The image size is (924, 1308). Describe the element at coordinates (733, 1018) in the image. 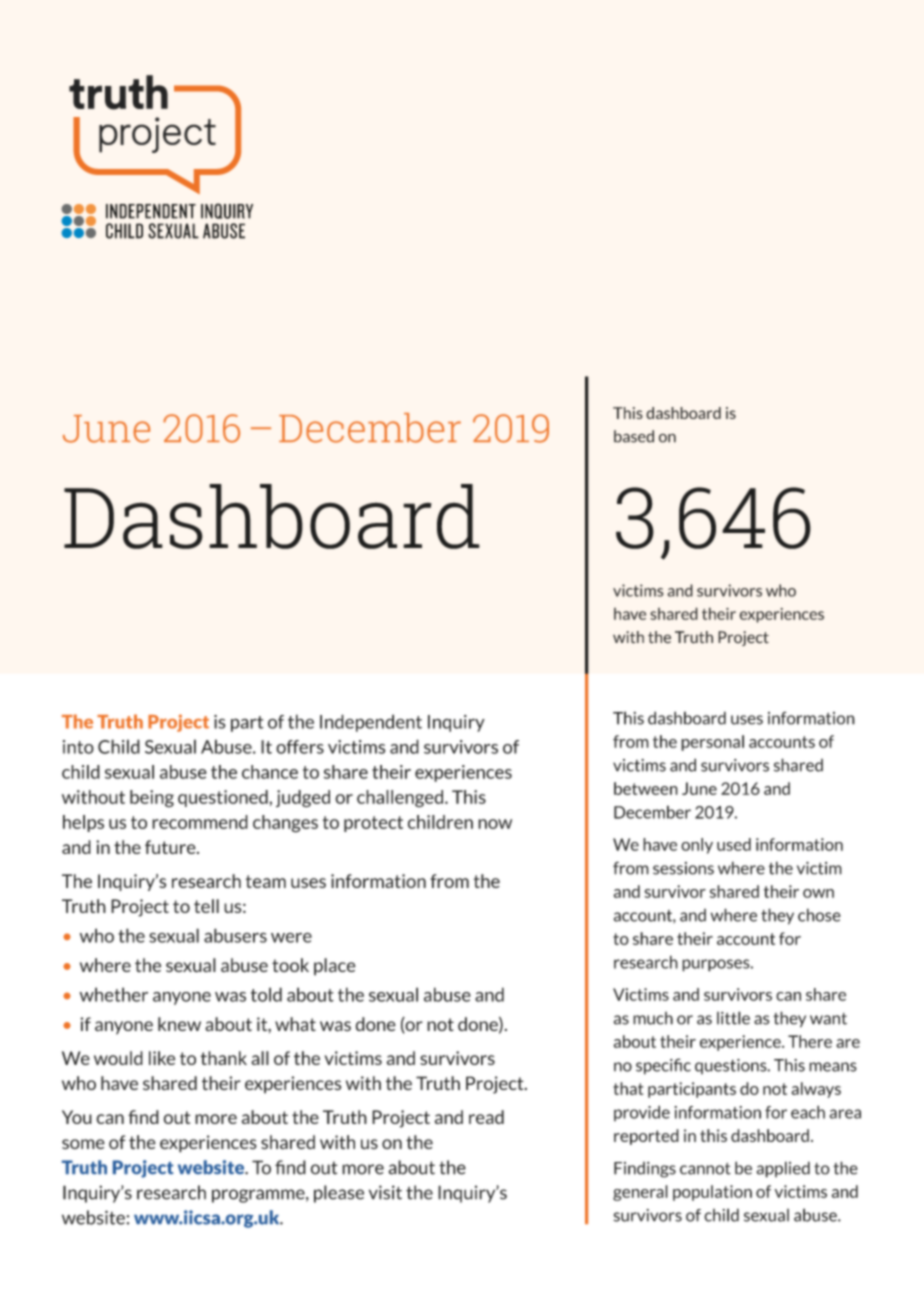

I see `little` at that location.
